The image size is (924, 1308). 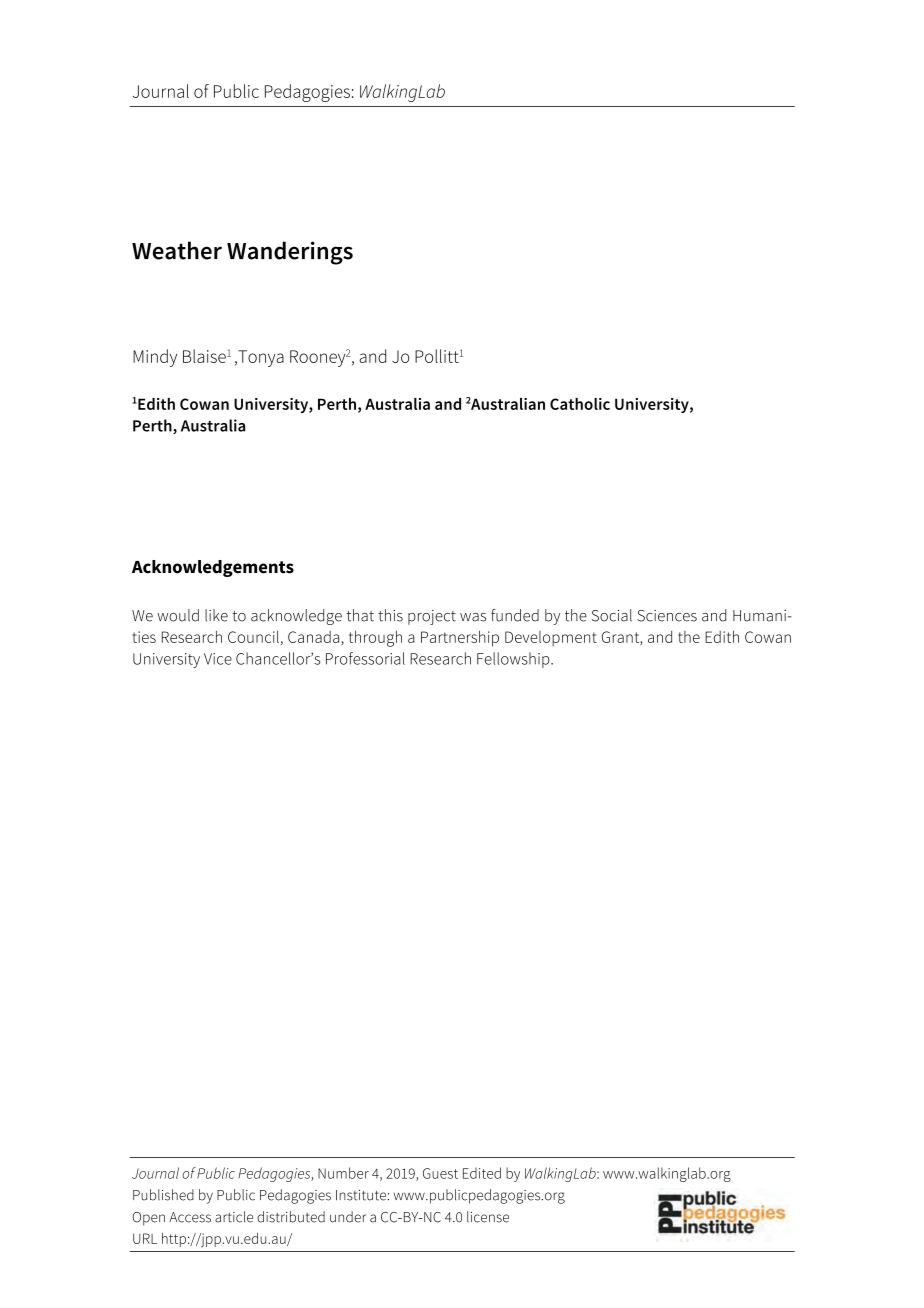 I want to click on Catholic, so click(x=580, y=404).
